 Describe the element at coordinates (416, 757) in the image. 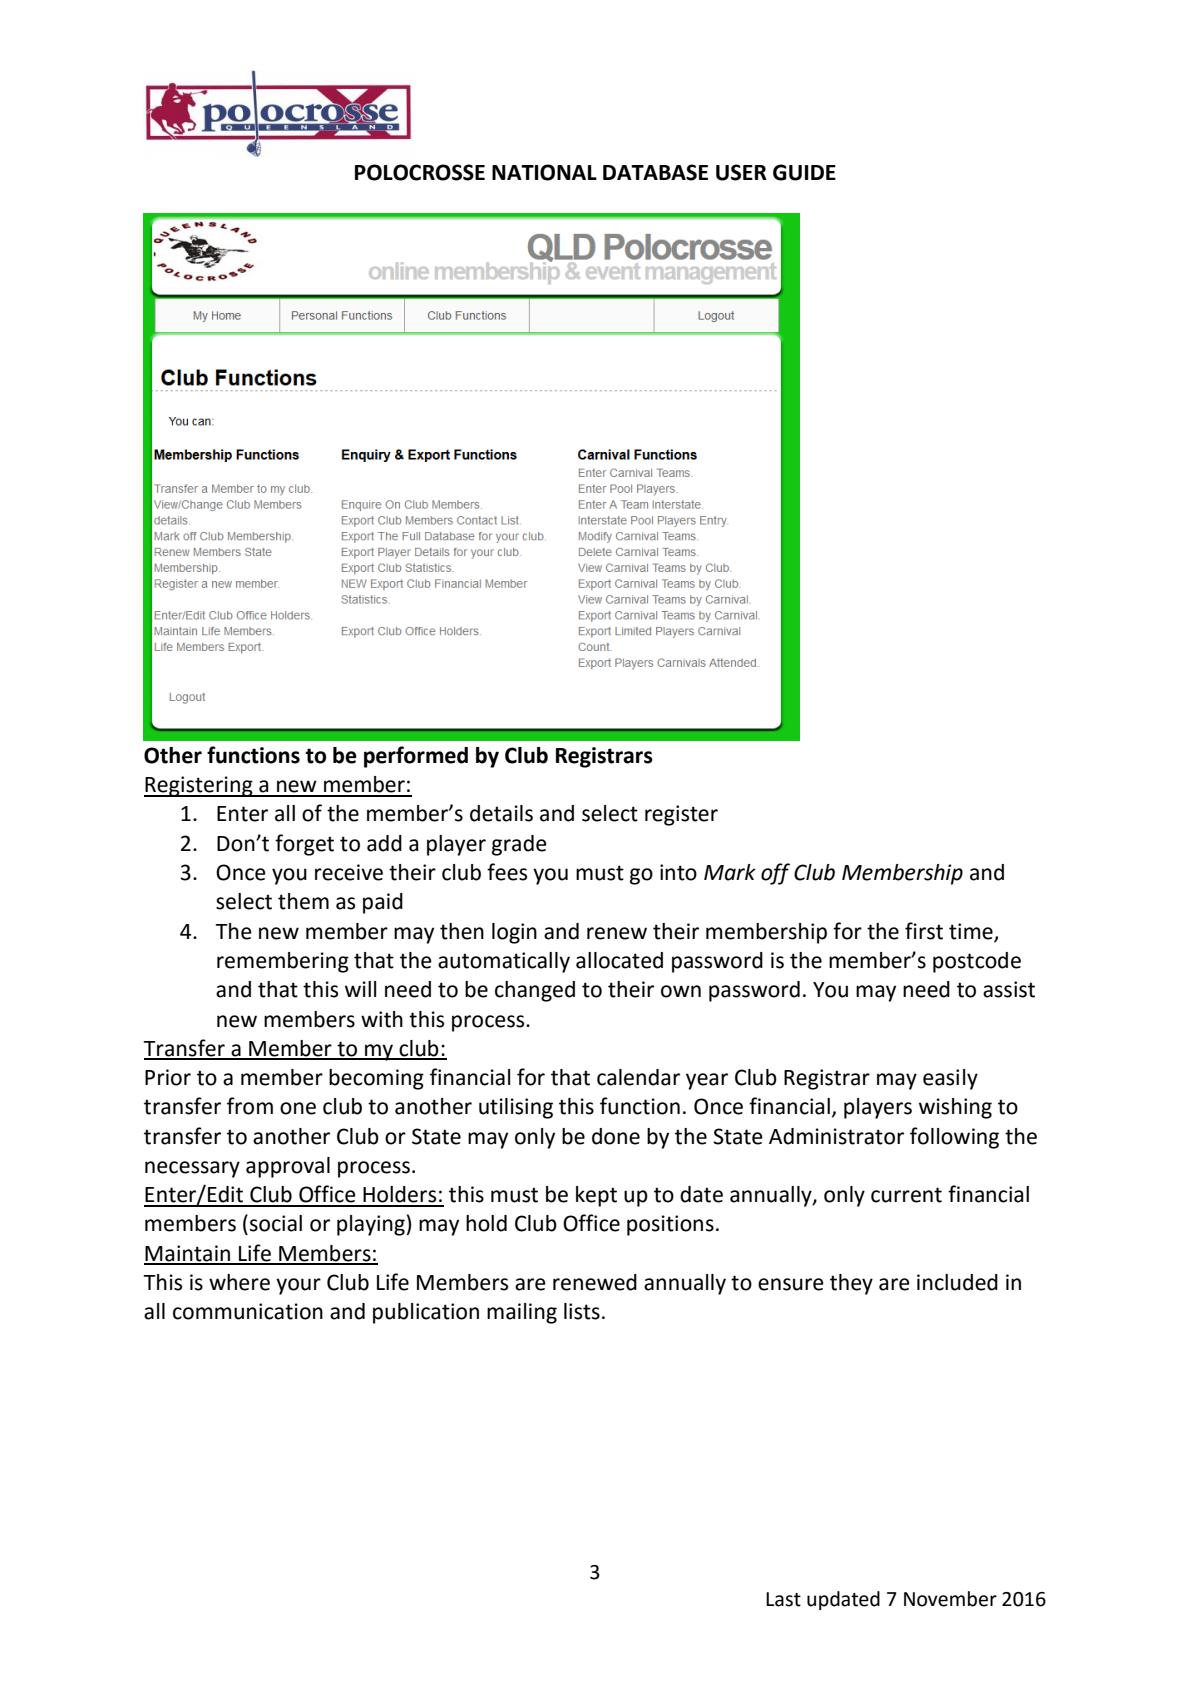

I see `performed` at that location.
